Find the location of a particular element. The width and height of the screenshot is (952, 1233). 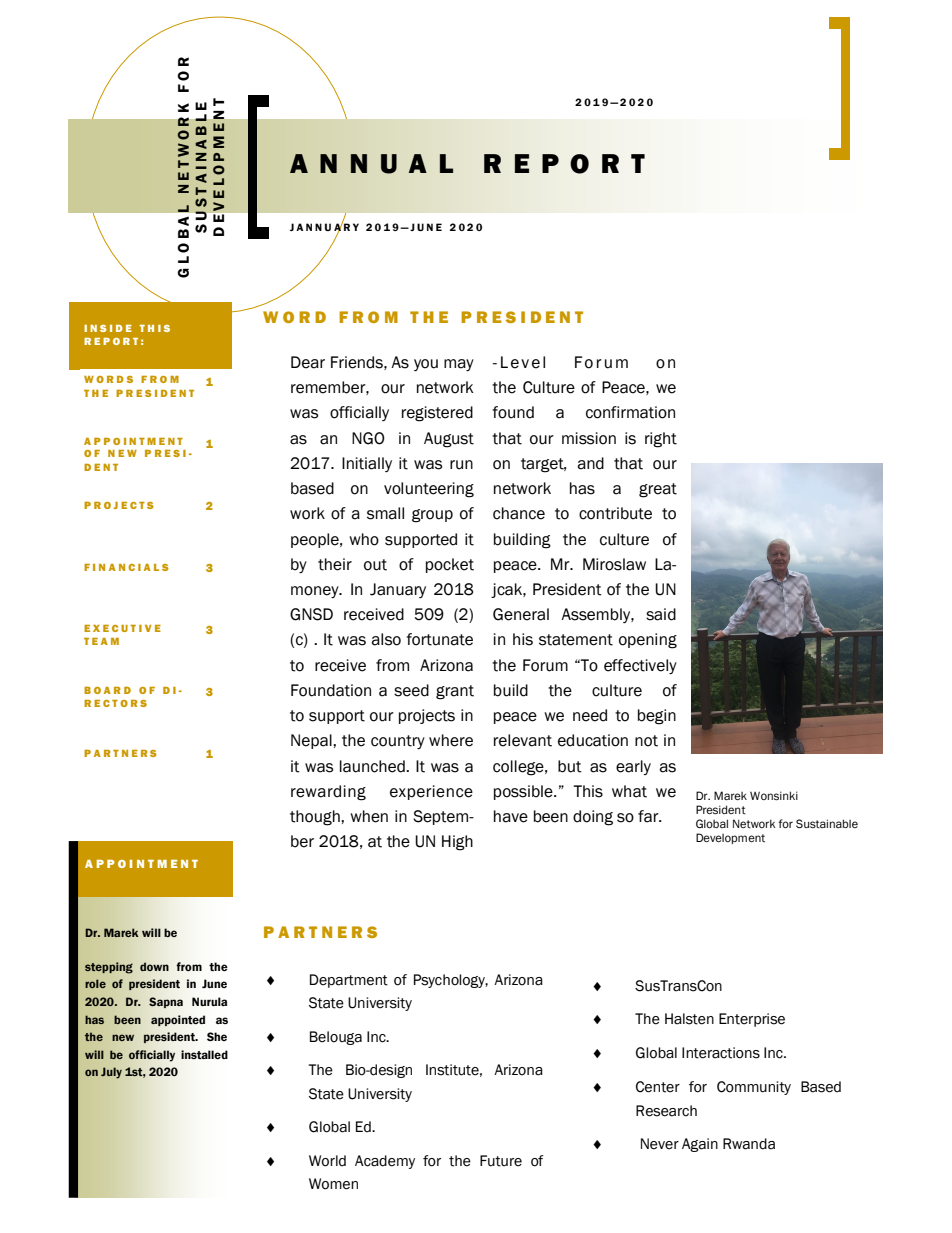

Enterprise is located at coordinates (752, 1020).
